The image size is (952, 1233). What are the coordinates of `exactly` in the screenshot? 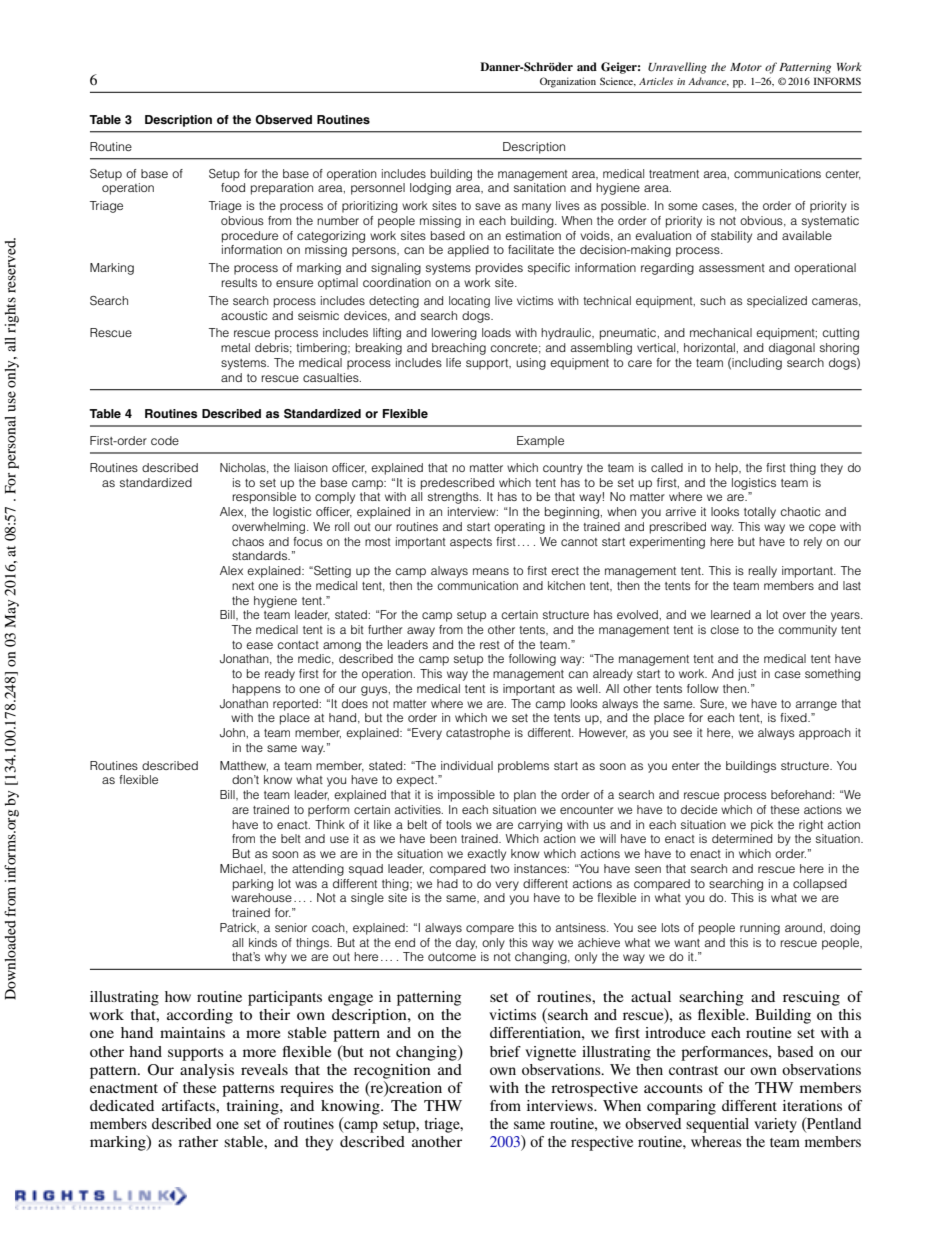 It's located at (486, 855).
